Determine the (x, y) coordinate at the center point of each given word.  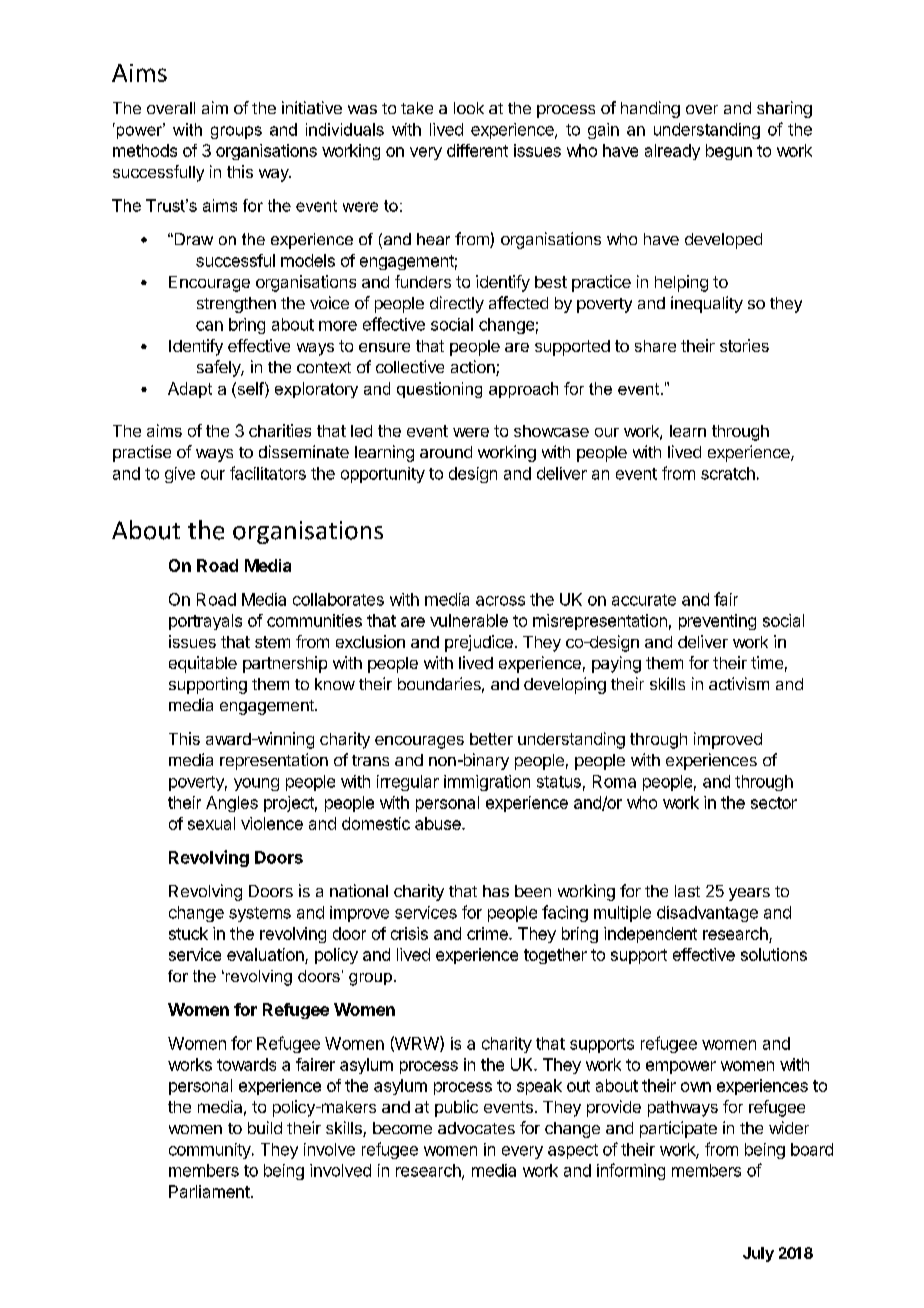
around (446, 452)
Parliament (209, 1191)
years (749, 894)
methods (145, 150)
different (477, 150)
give (180, 475)
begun (729, 152)
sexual (211, 823)
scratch (728, 473)
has (496, 891)
